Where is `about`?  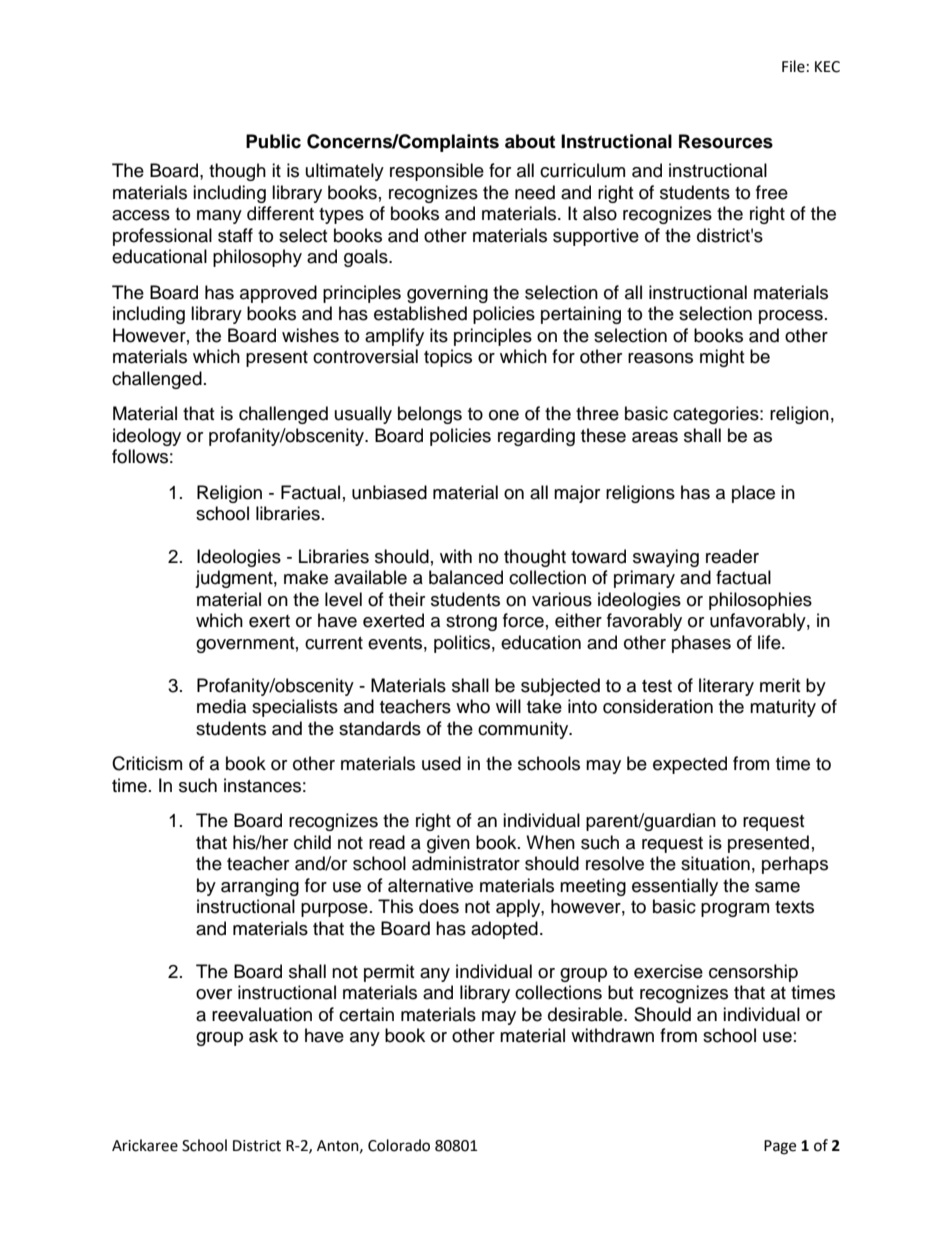 about is located at coordinates (530, 141).
